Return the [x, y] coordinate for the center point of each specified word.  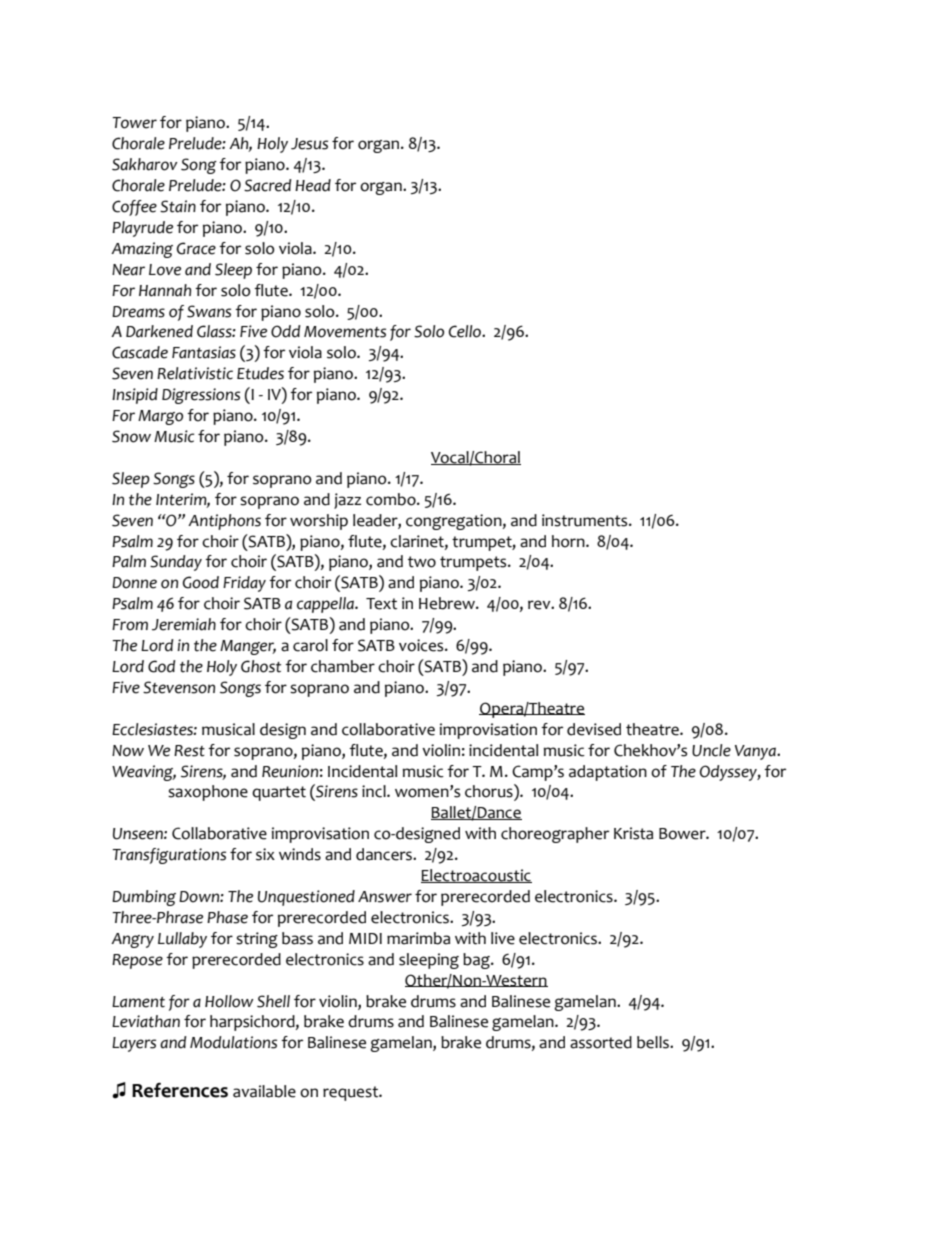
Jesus [309, 144]
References [180, 1090]
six [265, 854]
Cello [466, 331]
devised [594, 729]
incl [375, 791]
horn [569, 541]
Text [381, 604]
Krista [633, 833]
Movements [345, 332]
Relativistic [195, 373]
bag [477, 961]
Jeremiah [184, 624]
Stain [178, 206]
